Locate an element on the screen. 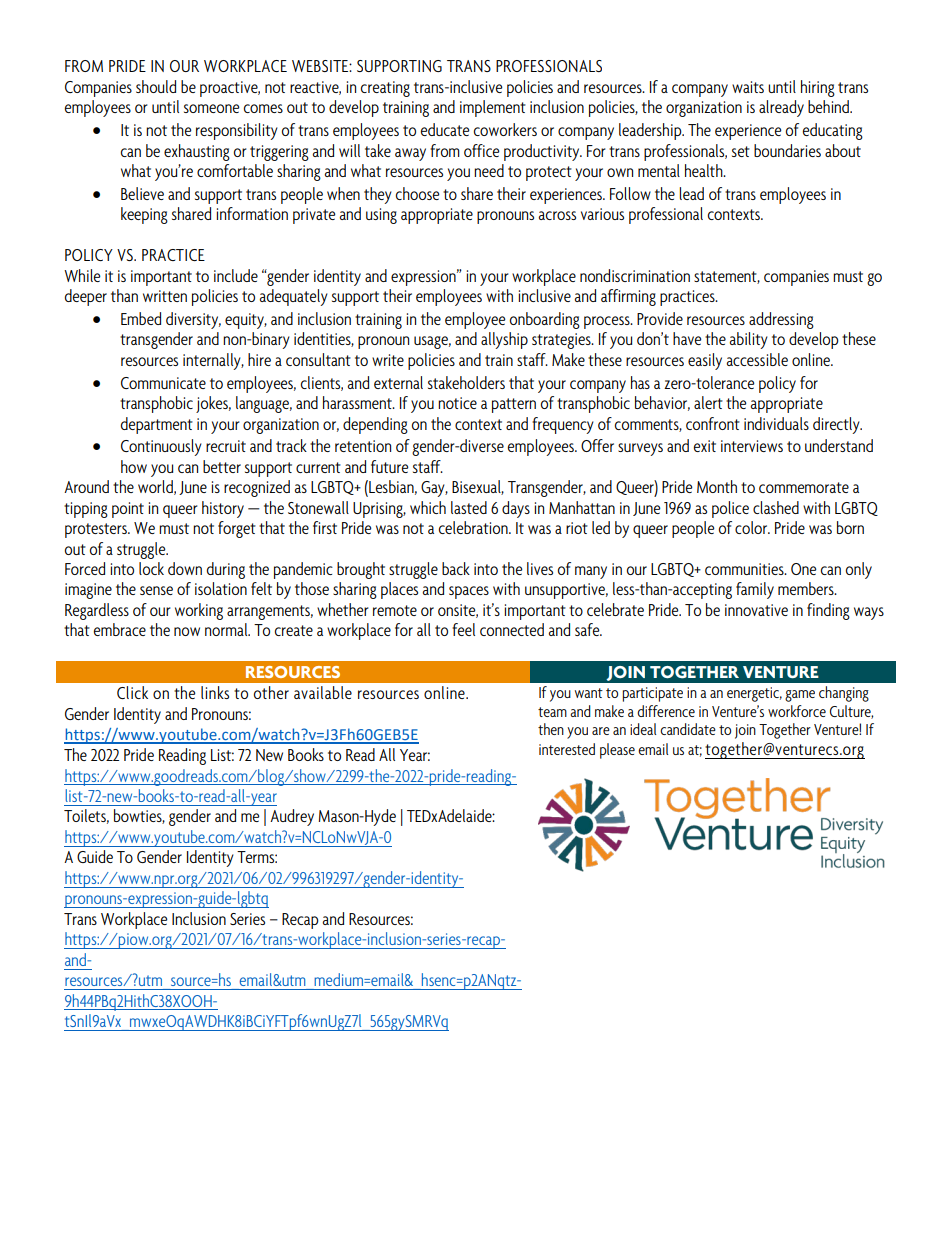  waits is located at coordinates (748, 87).
